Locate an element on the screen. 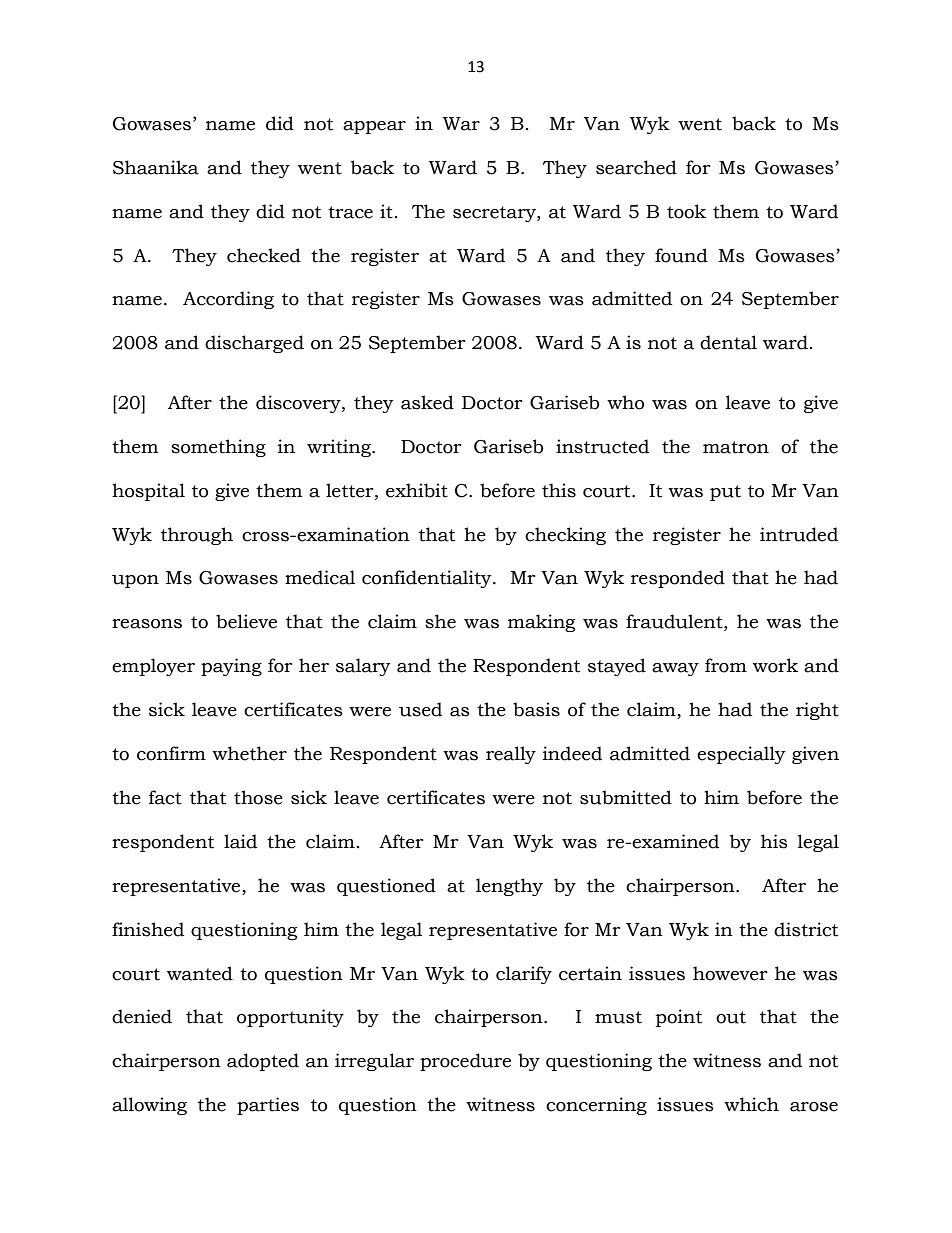 The width and height of the screenshot is (952, 1233). checked is located at coordinates (264, 255).
